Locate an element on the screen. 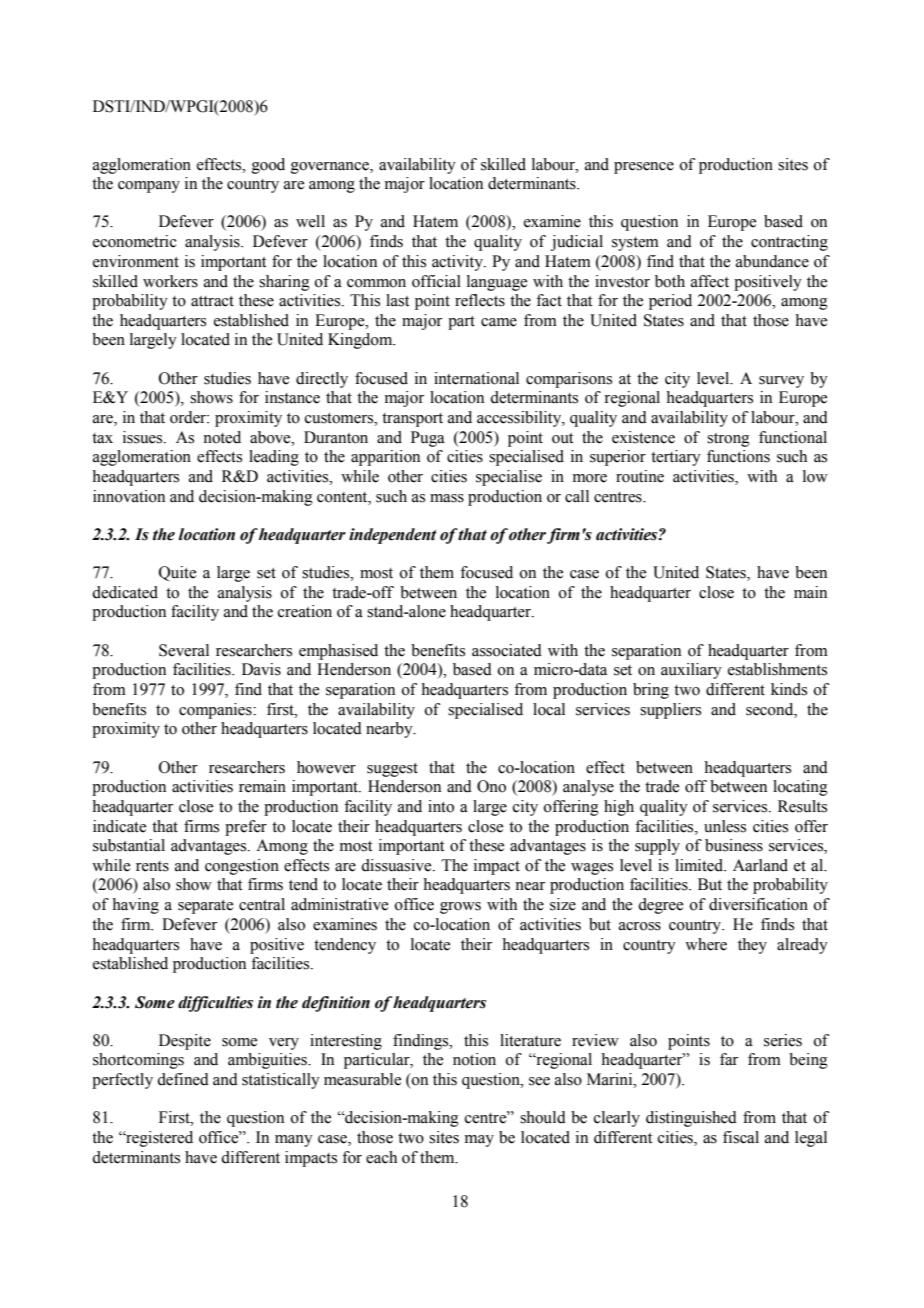  may is located at coordinates (479, 1141).
